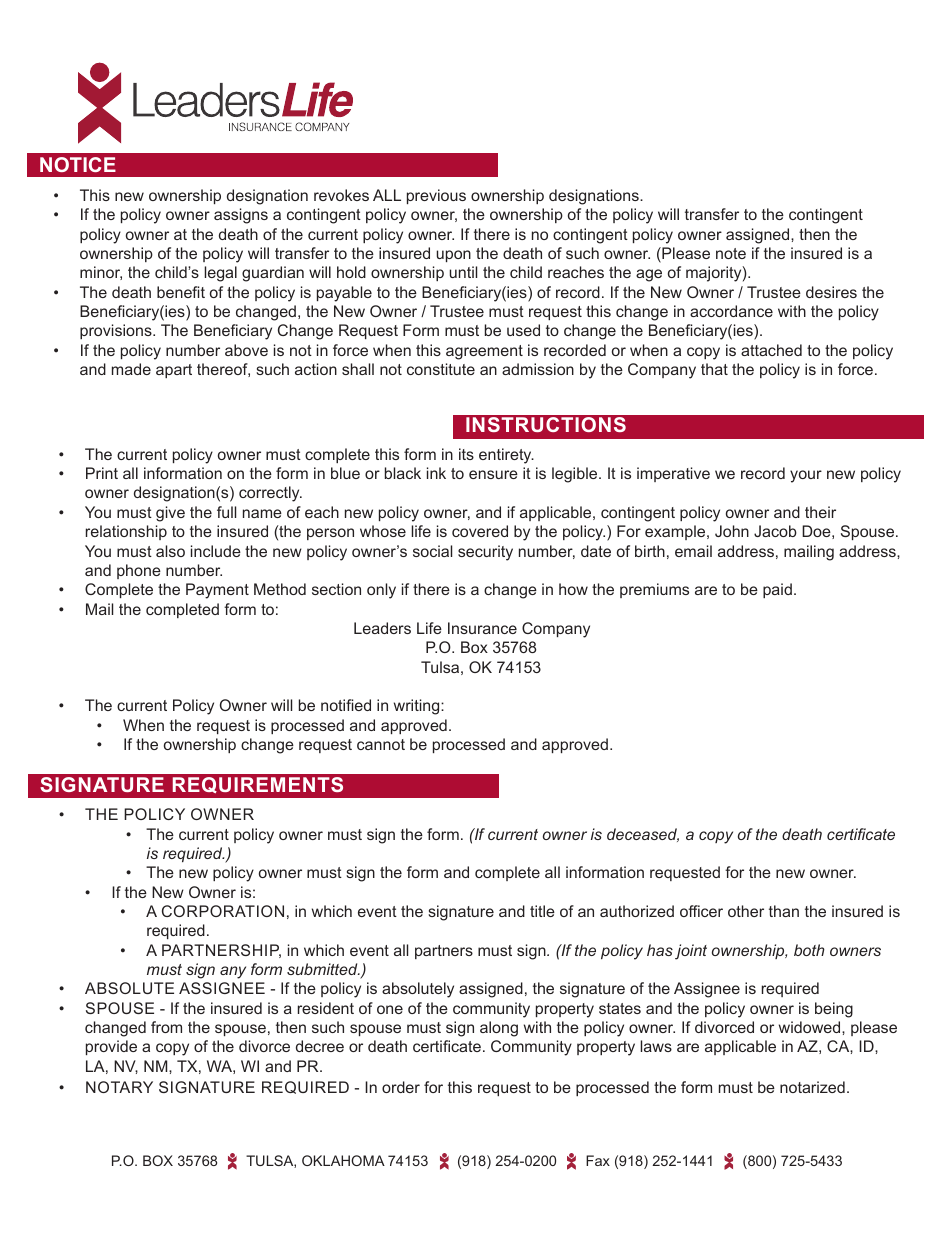  I want to click on Payment, so click(217, 591).
